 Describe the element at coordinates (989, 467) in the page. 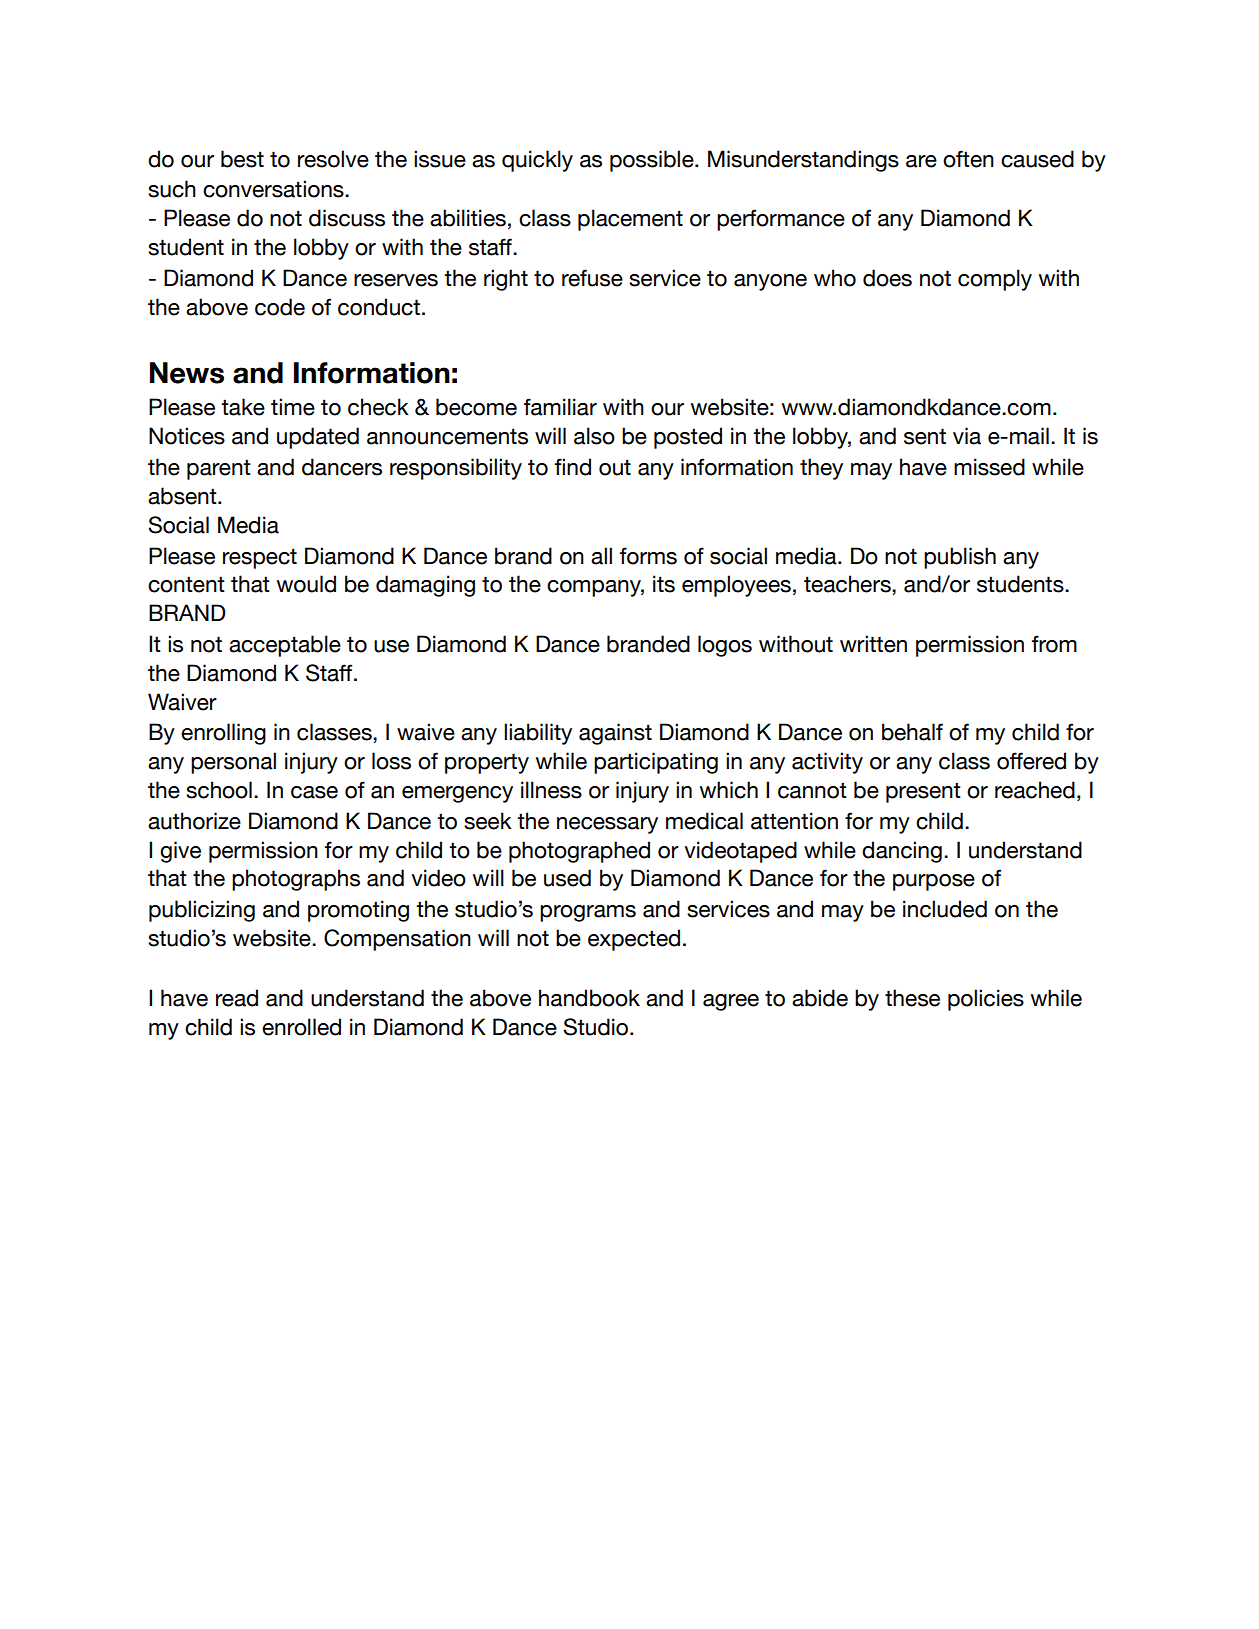

I see `missed` at that location.
